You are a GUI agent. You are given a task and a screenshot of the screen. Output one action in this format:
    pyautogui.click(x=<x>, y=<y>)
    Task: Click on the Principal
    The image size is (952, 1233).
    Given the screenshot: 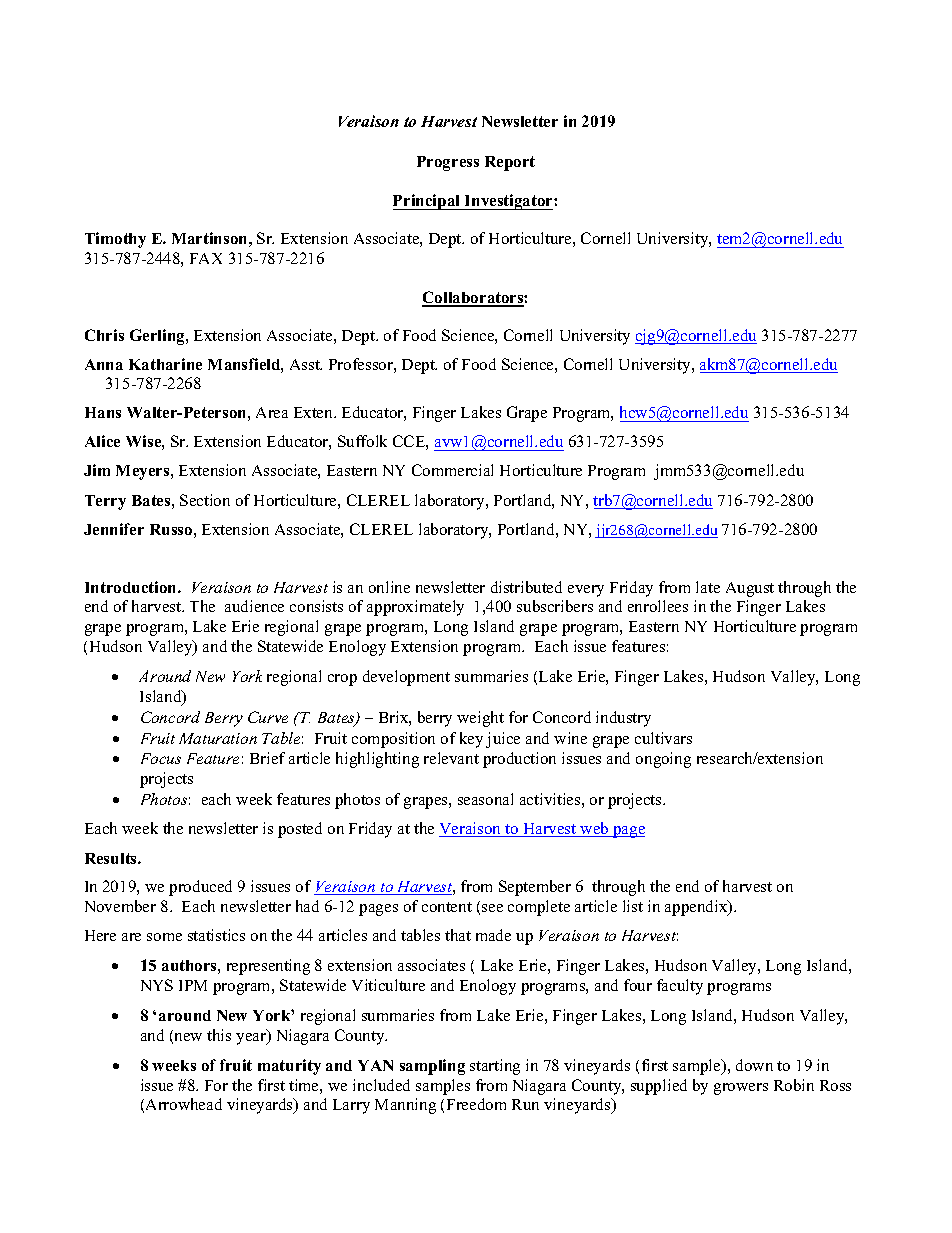 What is the action you would take?
    pyautogui.click(x=428, y=202)
